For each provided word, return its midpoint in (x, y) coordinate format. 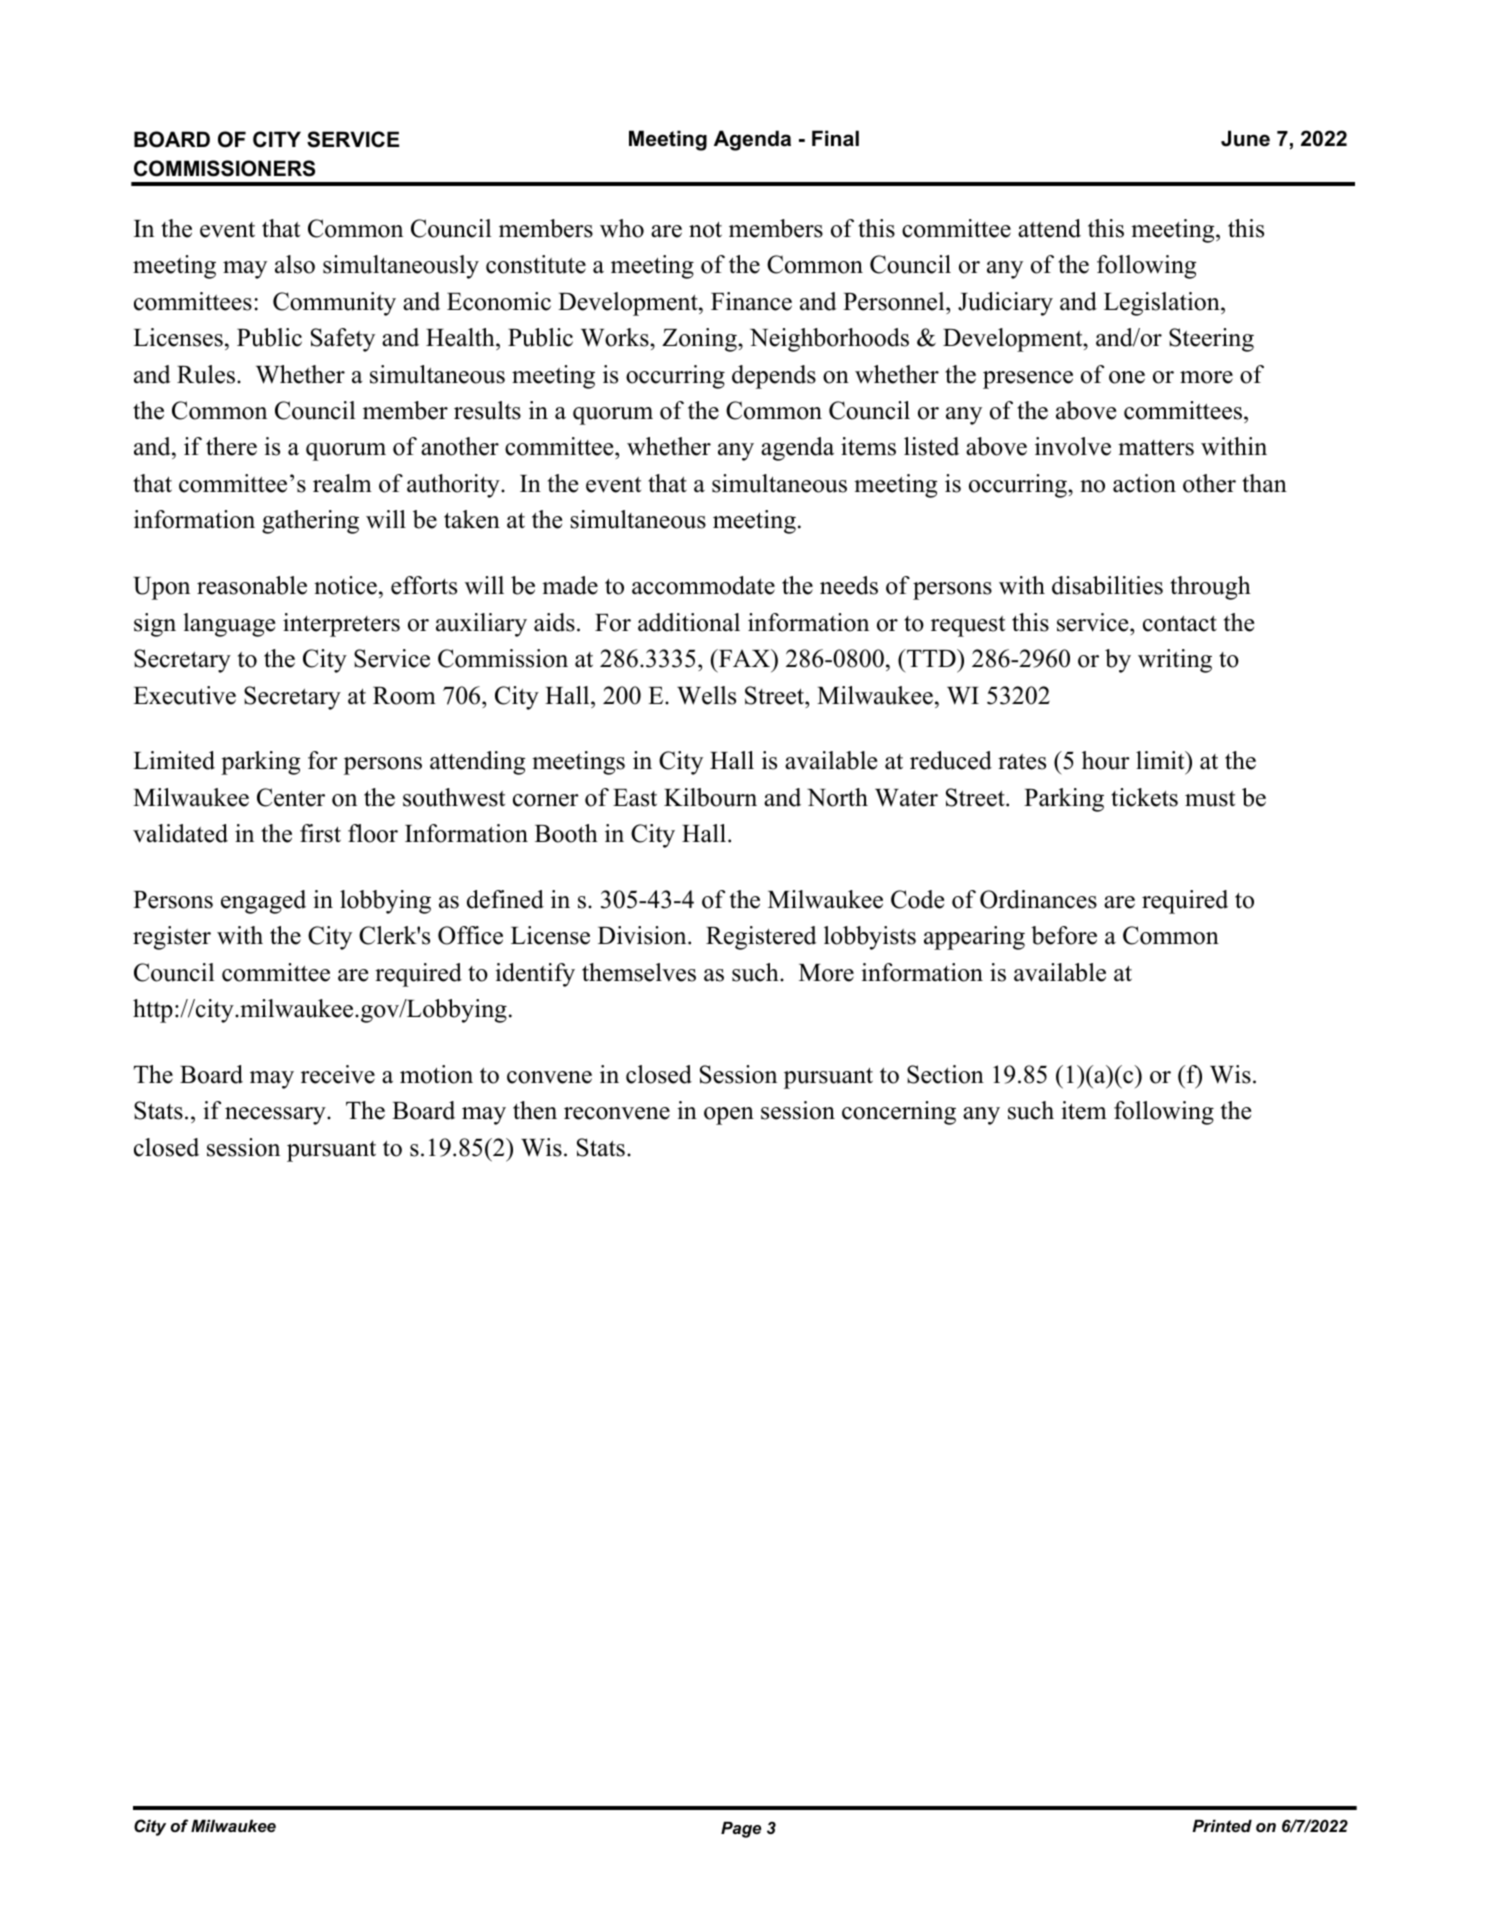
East (635, 798)
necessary (276, 1116)
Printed (1222, 1826)
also (295, 264)
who (622, 228)
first (320, 833)
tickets (1144, 797)
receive (338, 1074)
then (535, 1110)
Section (945, 1074)
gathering (310, 522)
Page (741, 1830)
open (729, 1116)
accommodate (703, 585)
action (1144, 483)
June (1245, 138)
